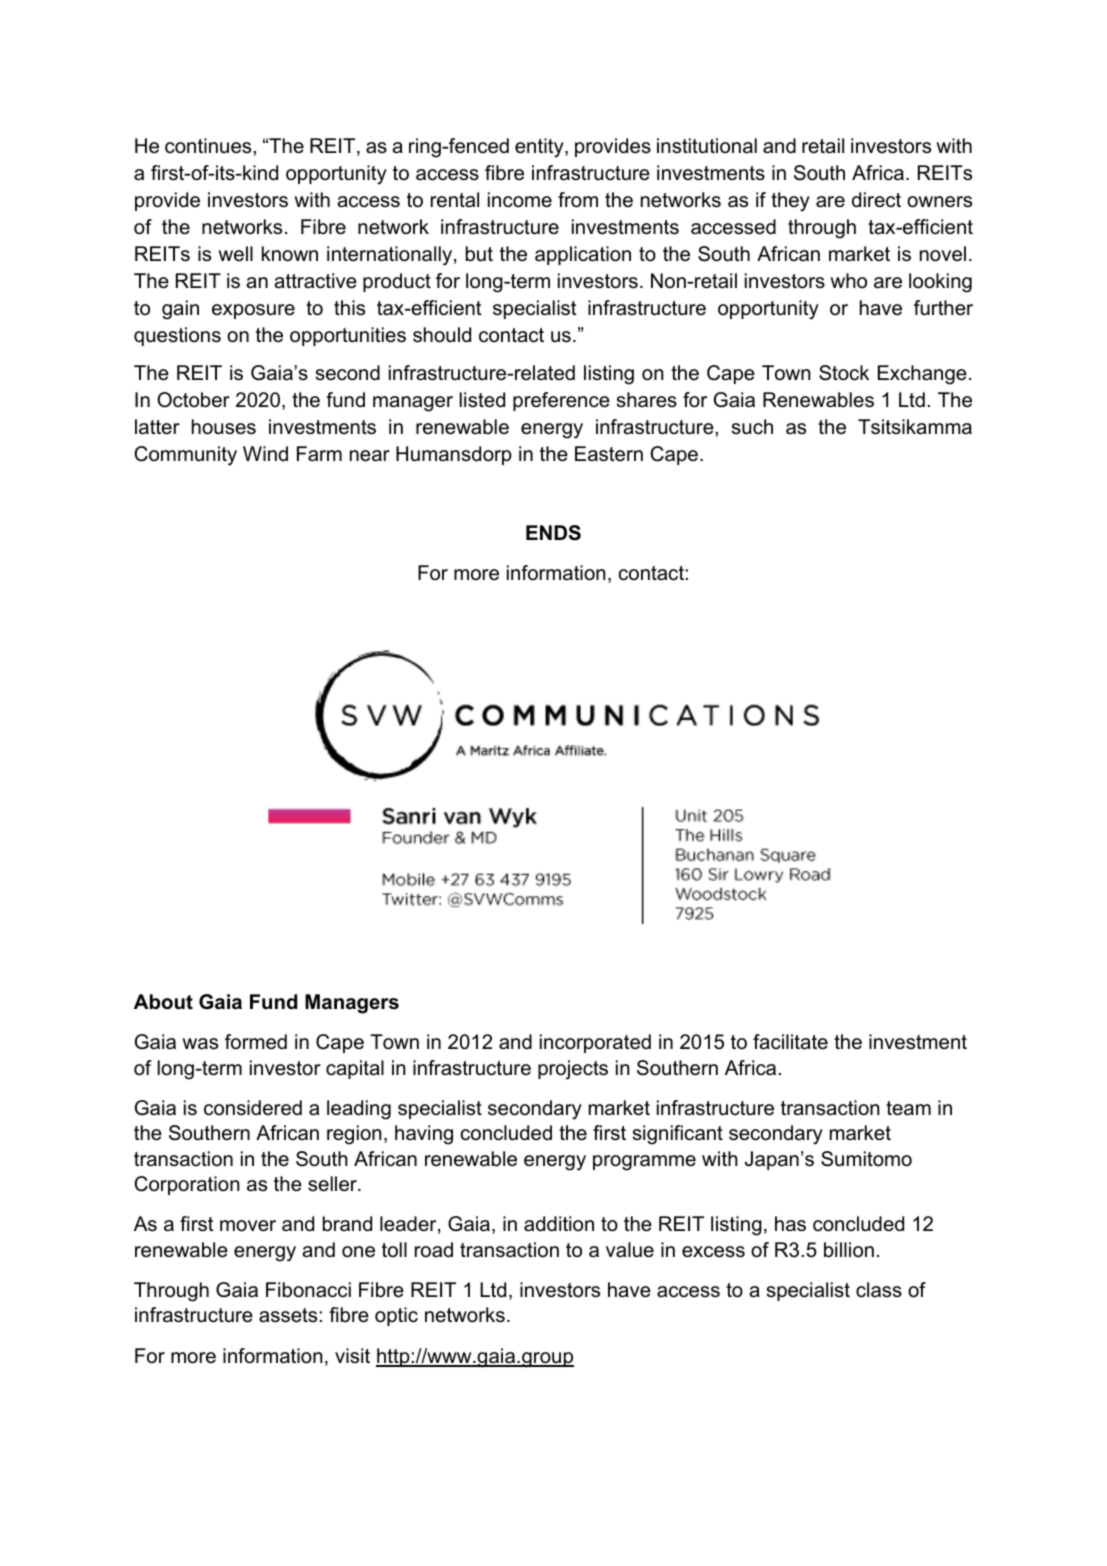 This screenshot has width=1107, height=1566. Describe the element at coordinates (752, 427) in the screenshot. I see `such` at that location.
